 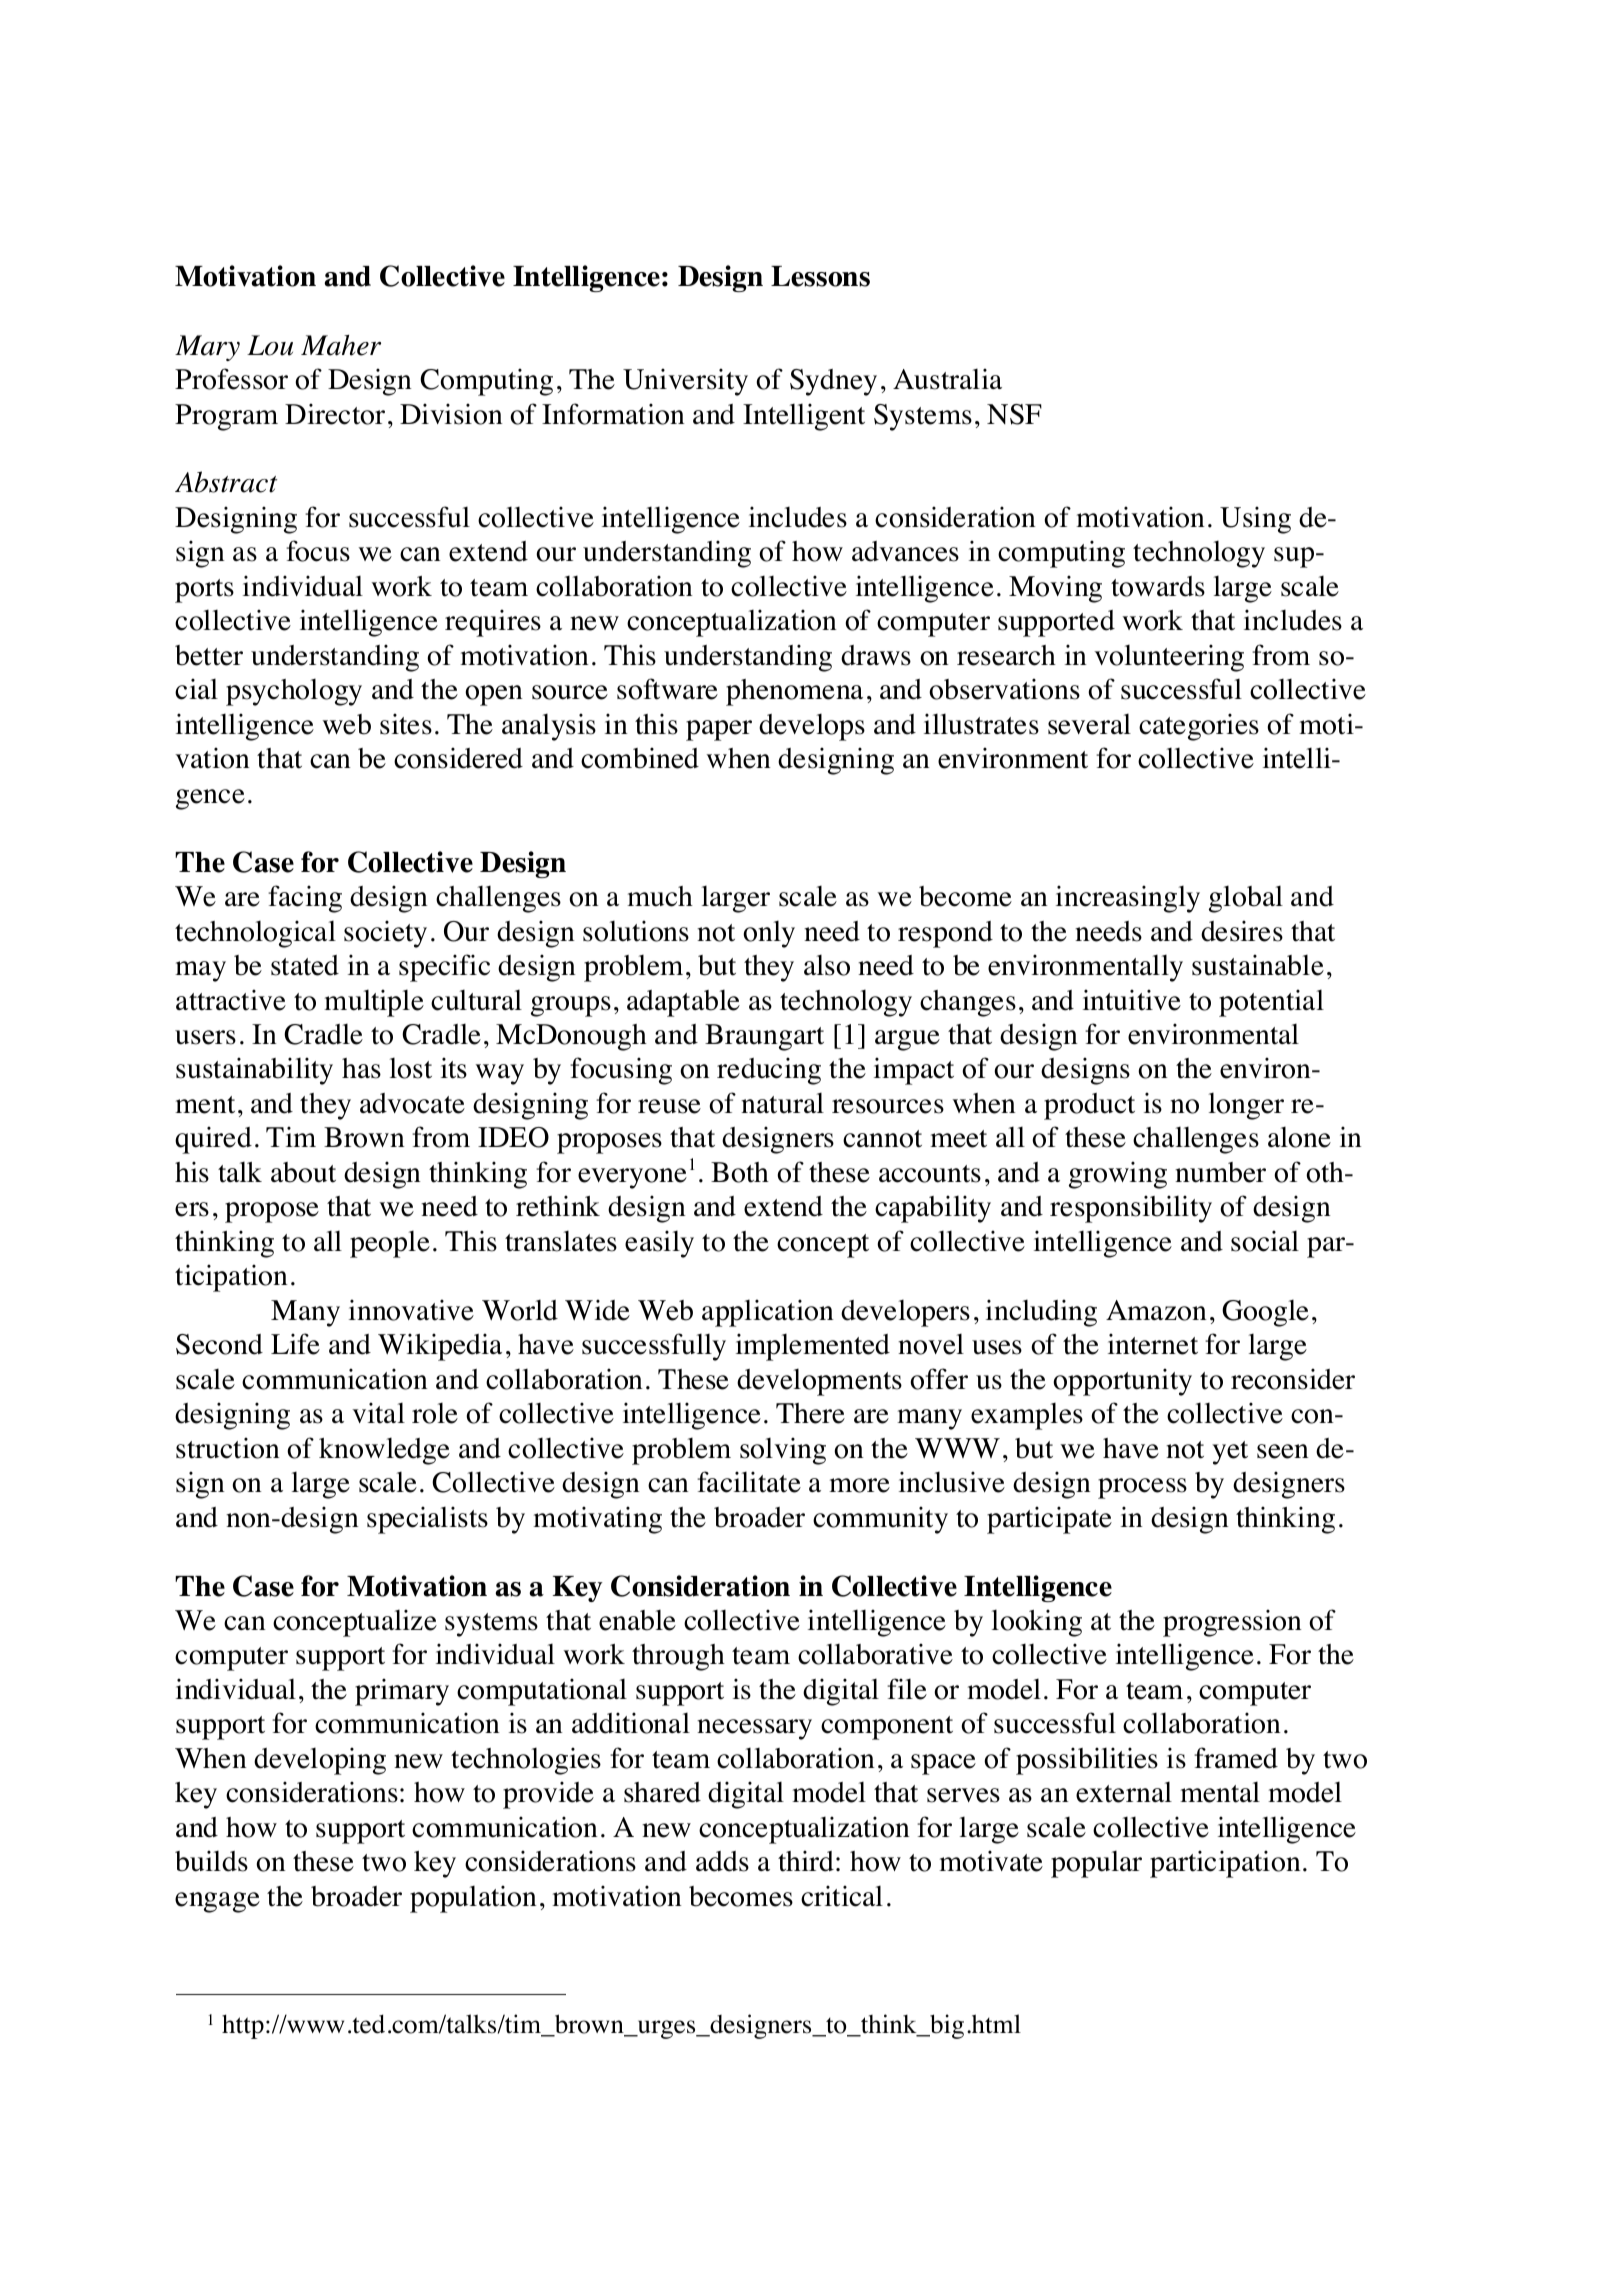 What do you see at coordinates (211, 1861) in the document?
I see `builds` at bounding box center [211, 1861].
